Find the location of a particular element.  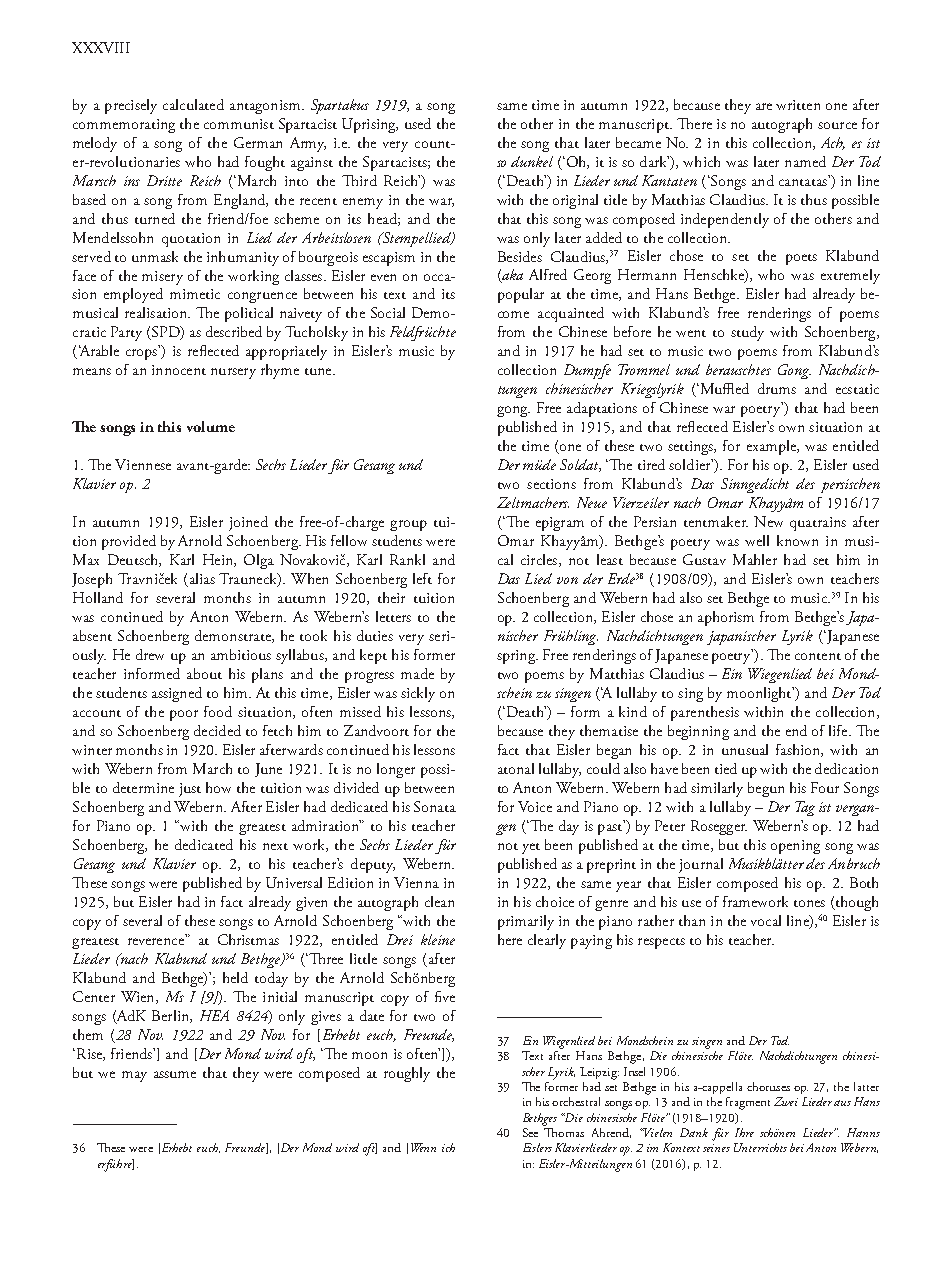

opening is located at coordinates (795, 847).
